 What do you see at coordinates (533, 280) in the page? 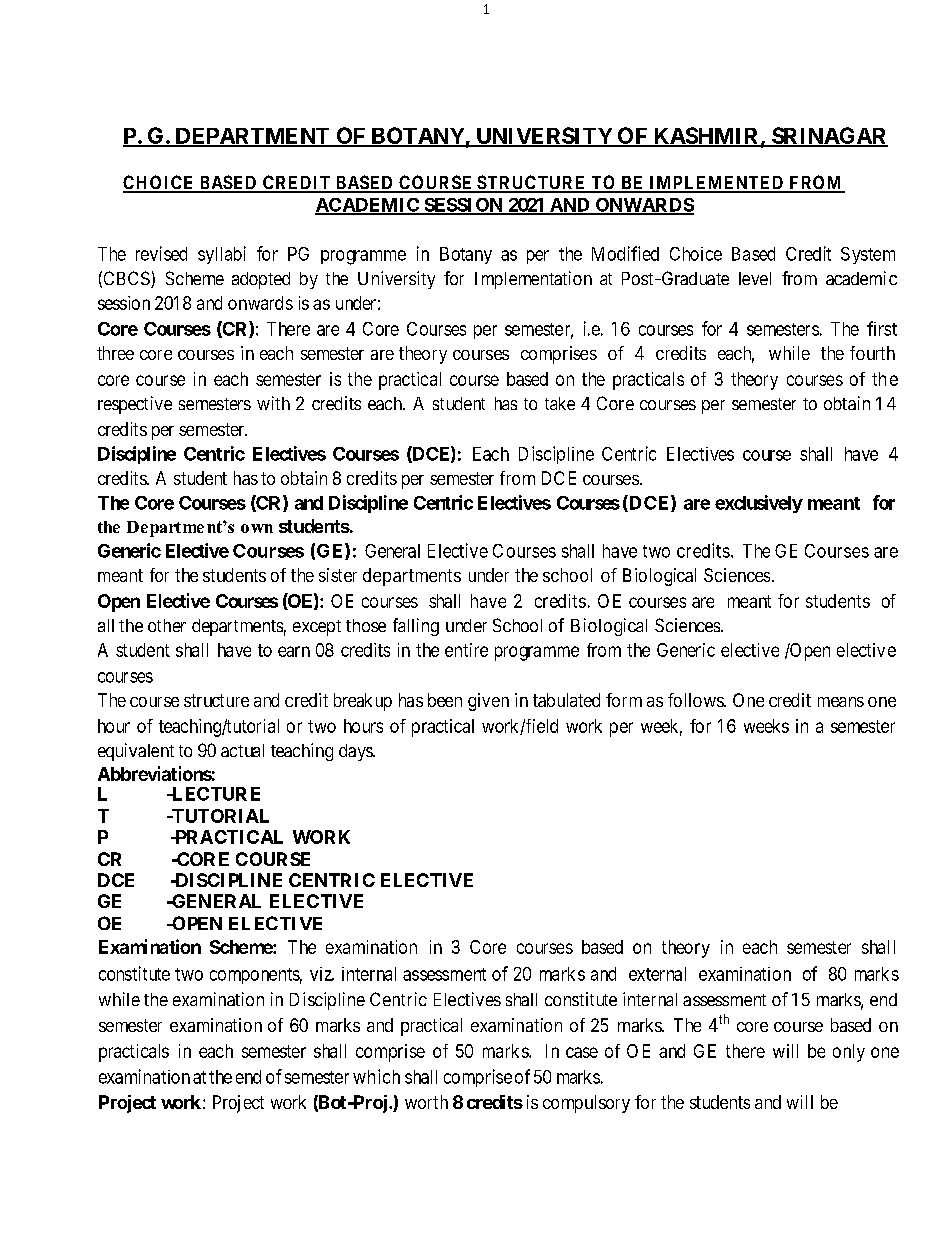
I see `Implementation` at bounding box center [533, 280].
